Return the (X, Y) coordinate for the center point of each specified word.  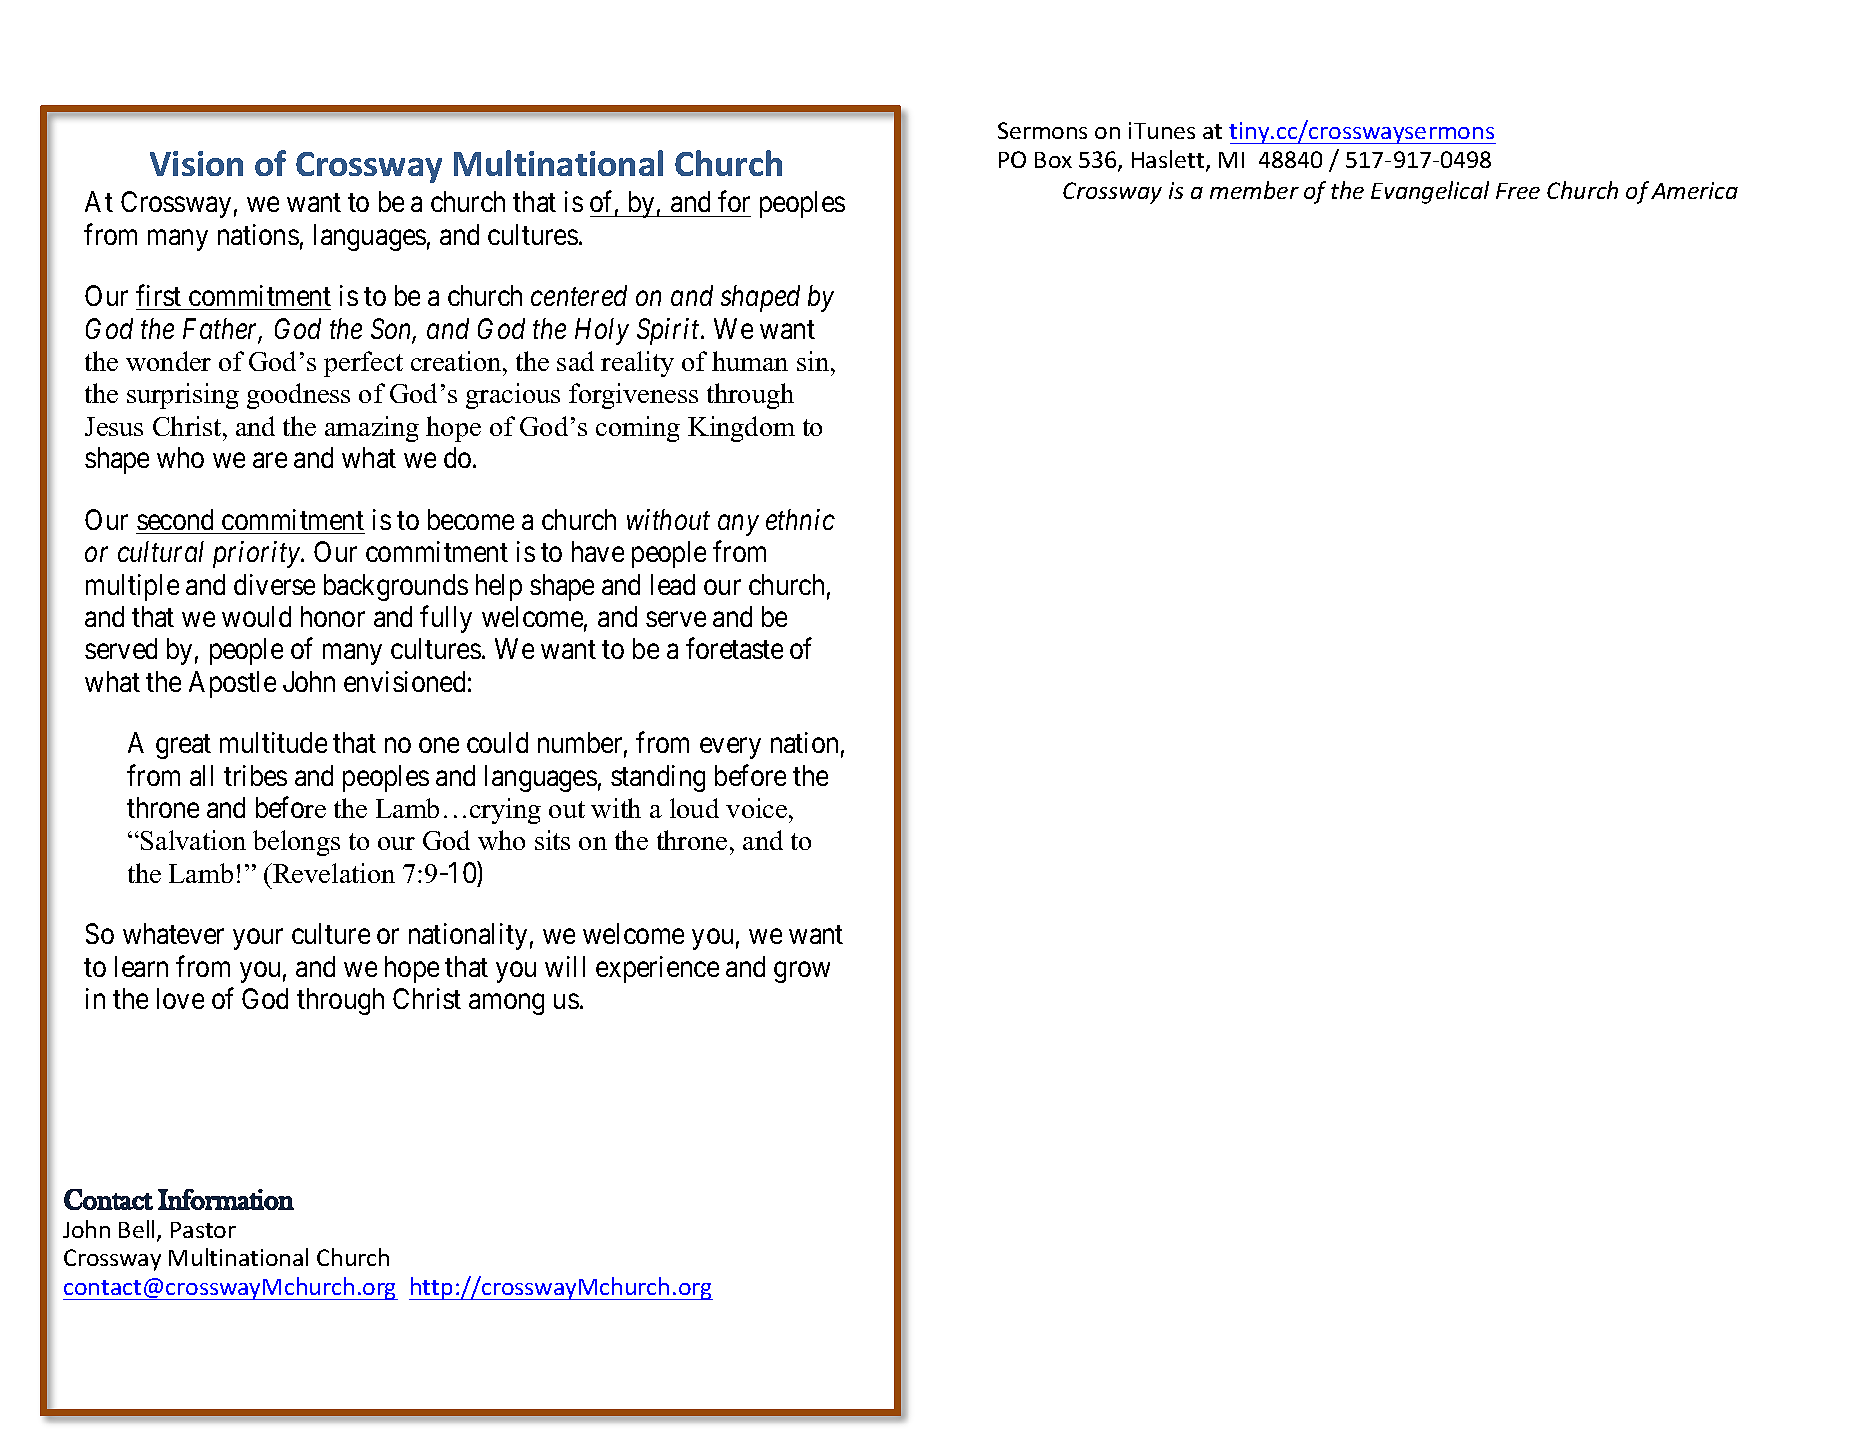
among (506, 1004)
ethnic (800, 519)
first (158, 295)
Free (1518, 191)
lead (673, 584)
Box (1053, 160)
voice (758, 808)
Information (226, 1199)
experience (657, 969)
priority (257, 555)
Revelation (333, 873)
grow (802, 972)
